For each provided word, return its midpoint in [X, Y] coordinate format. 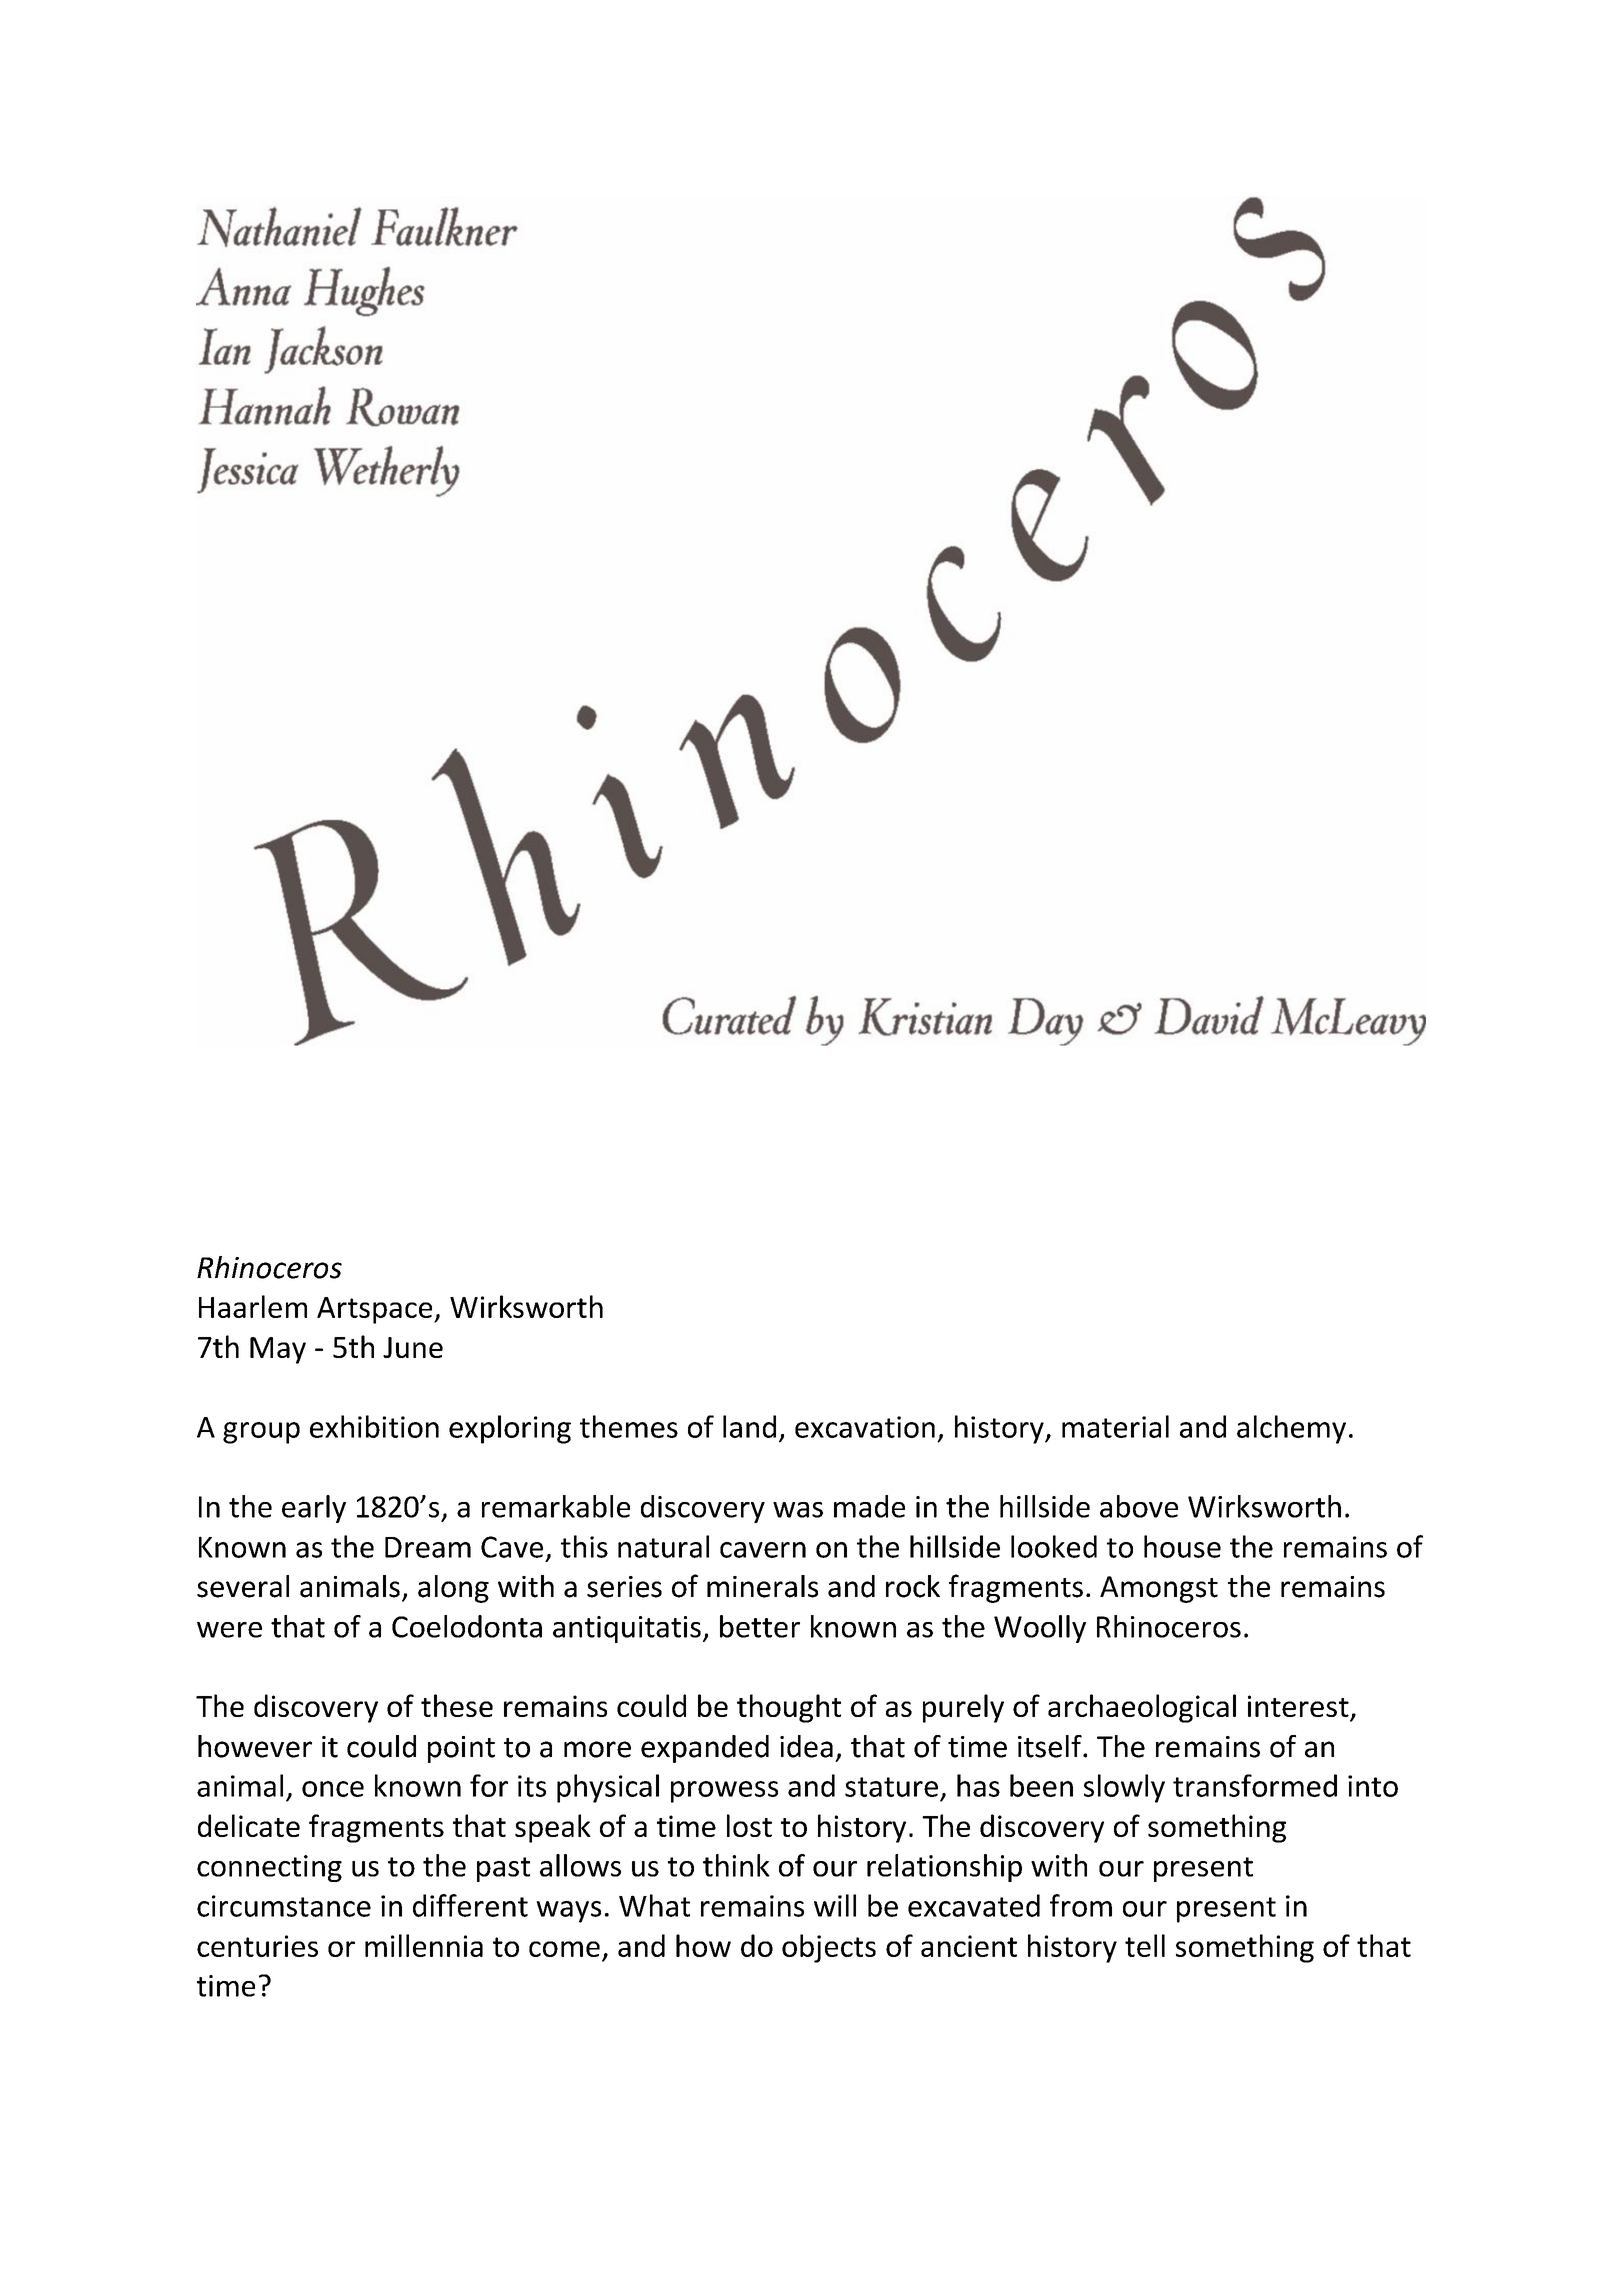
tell [1145, 1945]
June [413, 1347]
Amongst [1159, 1589]
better [760, 1626]
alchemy [1291, 1429]
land [749, 1426]
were [229, 1630]
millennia [424, 1945]
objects [829, 1948]
